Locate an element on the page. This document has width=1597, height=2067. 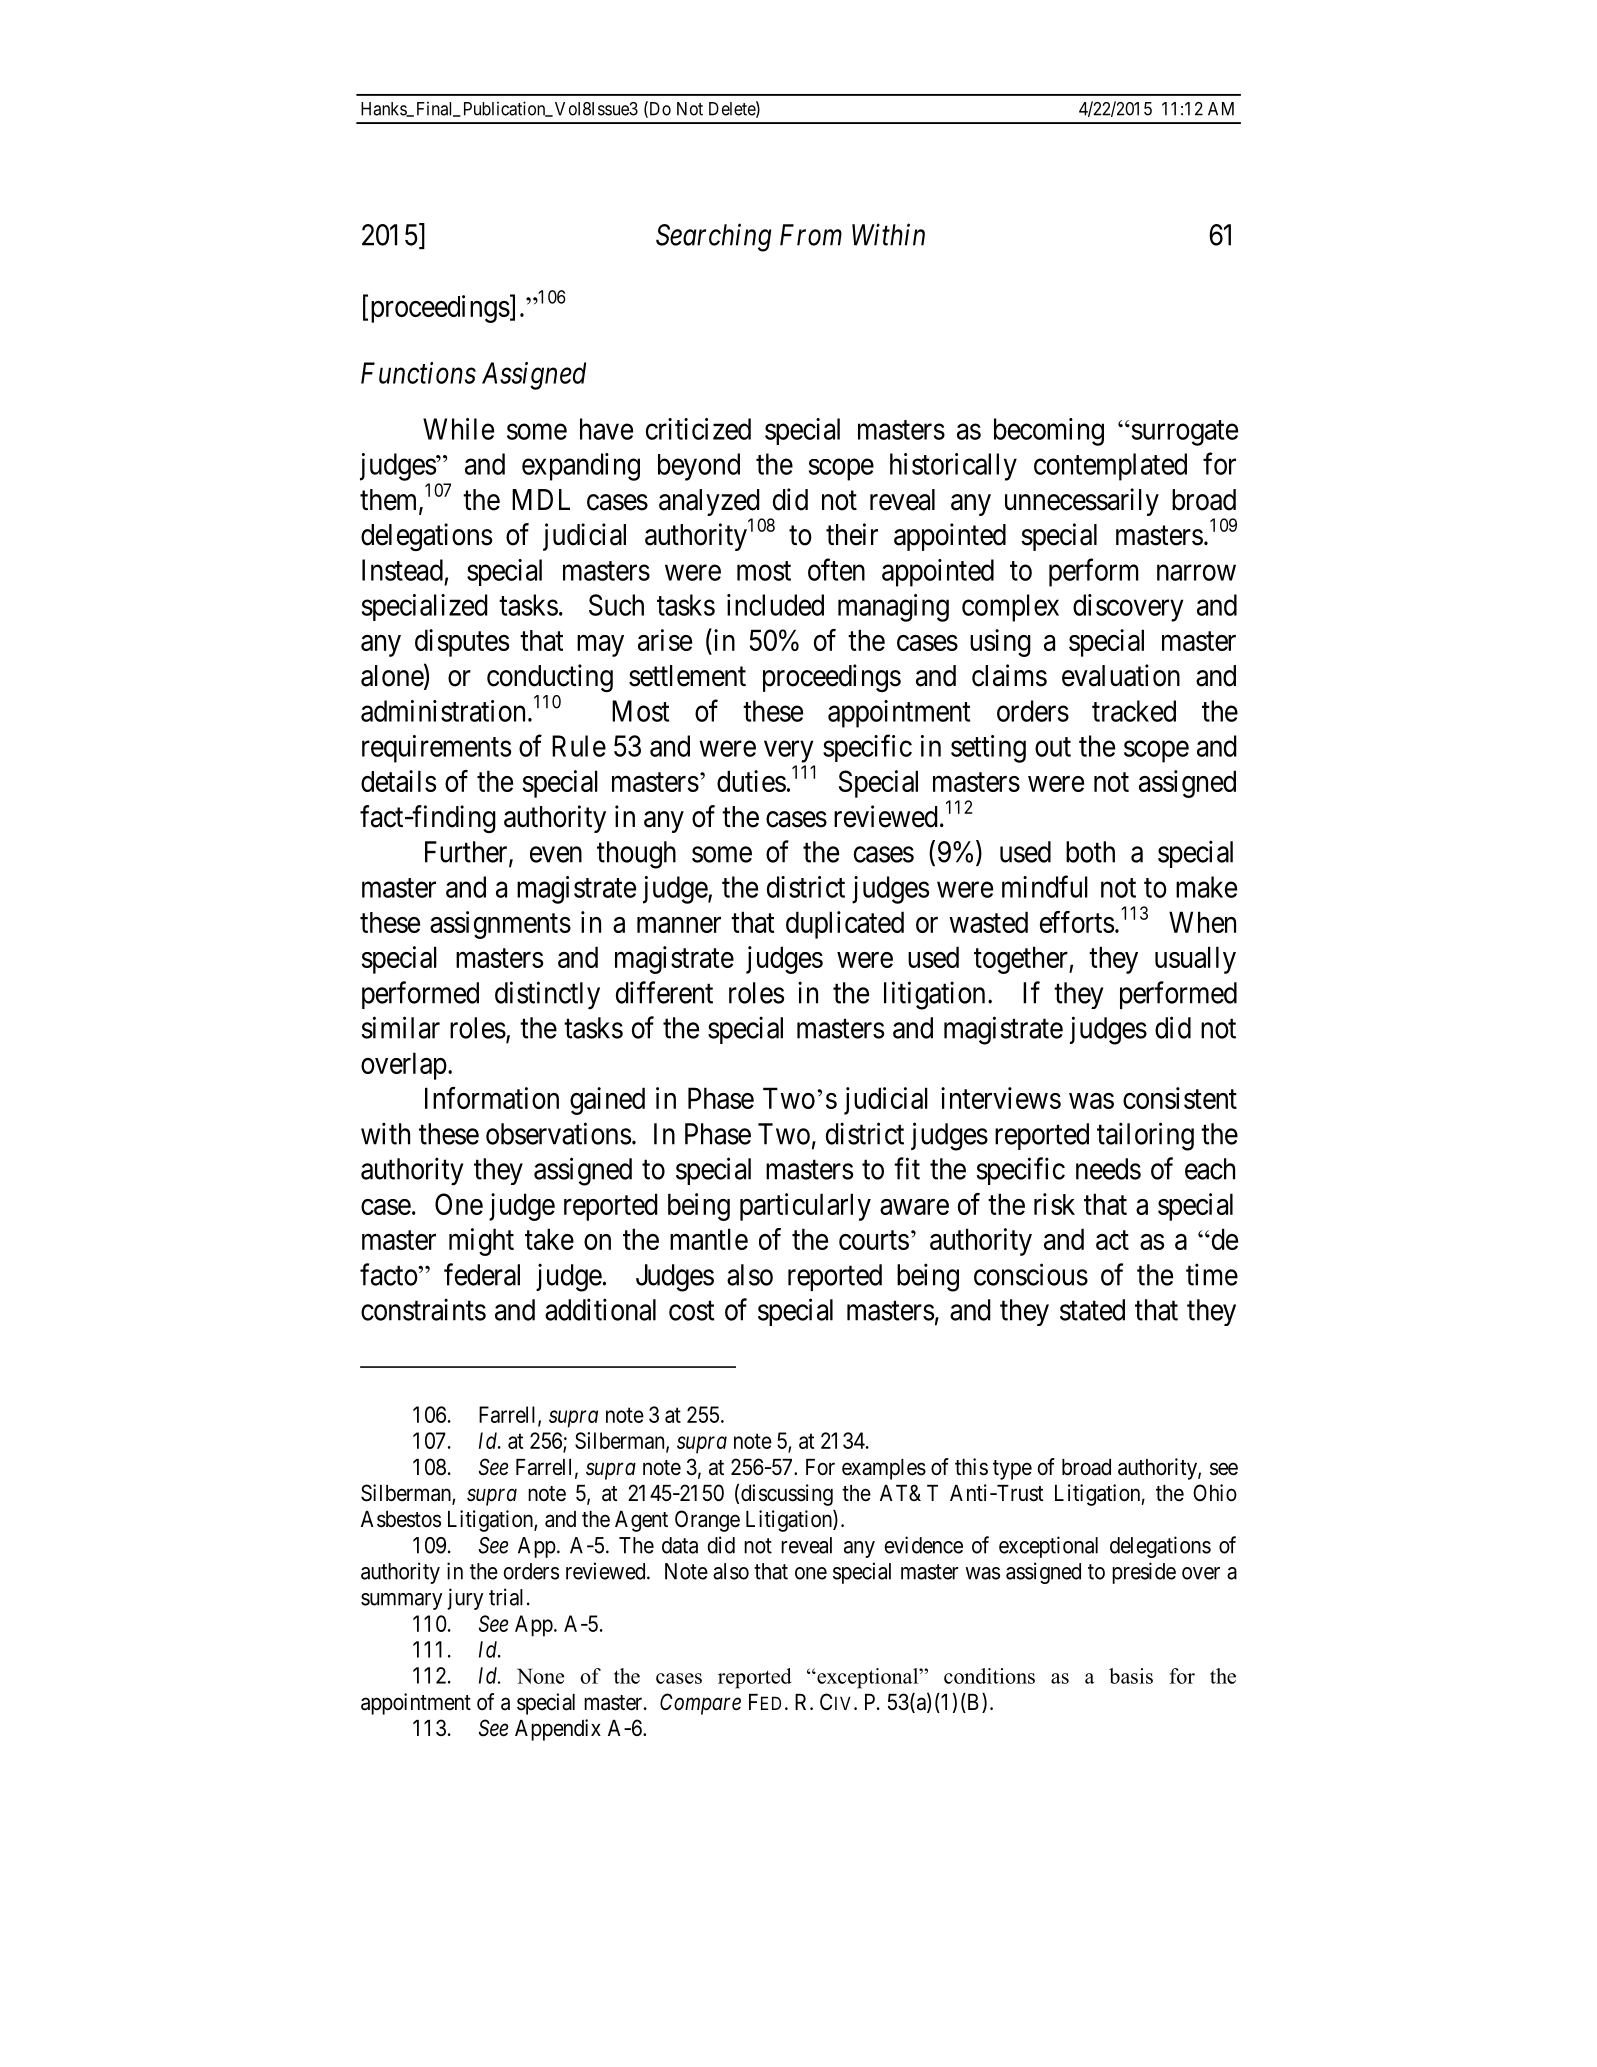
evaluation is located at coordinates (1121, 675).
